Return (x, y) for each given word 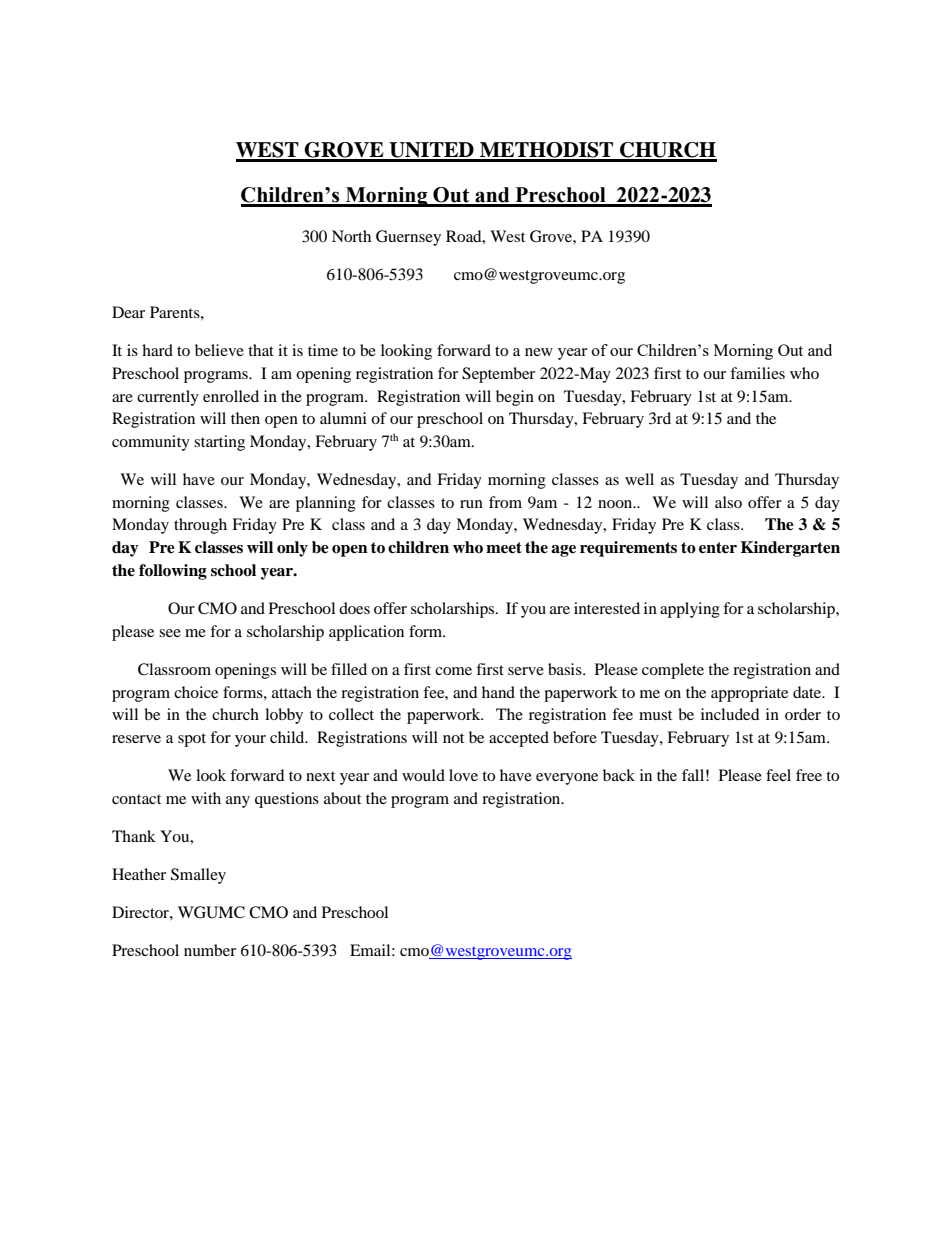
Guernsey (408, 238)
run (471, 504)
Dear (128, 312)
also (728, 502)
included (730, 714)
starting (219, 443)
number (210, 950)
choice (196, 692)
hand (498, 692)
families (757, 373)
